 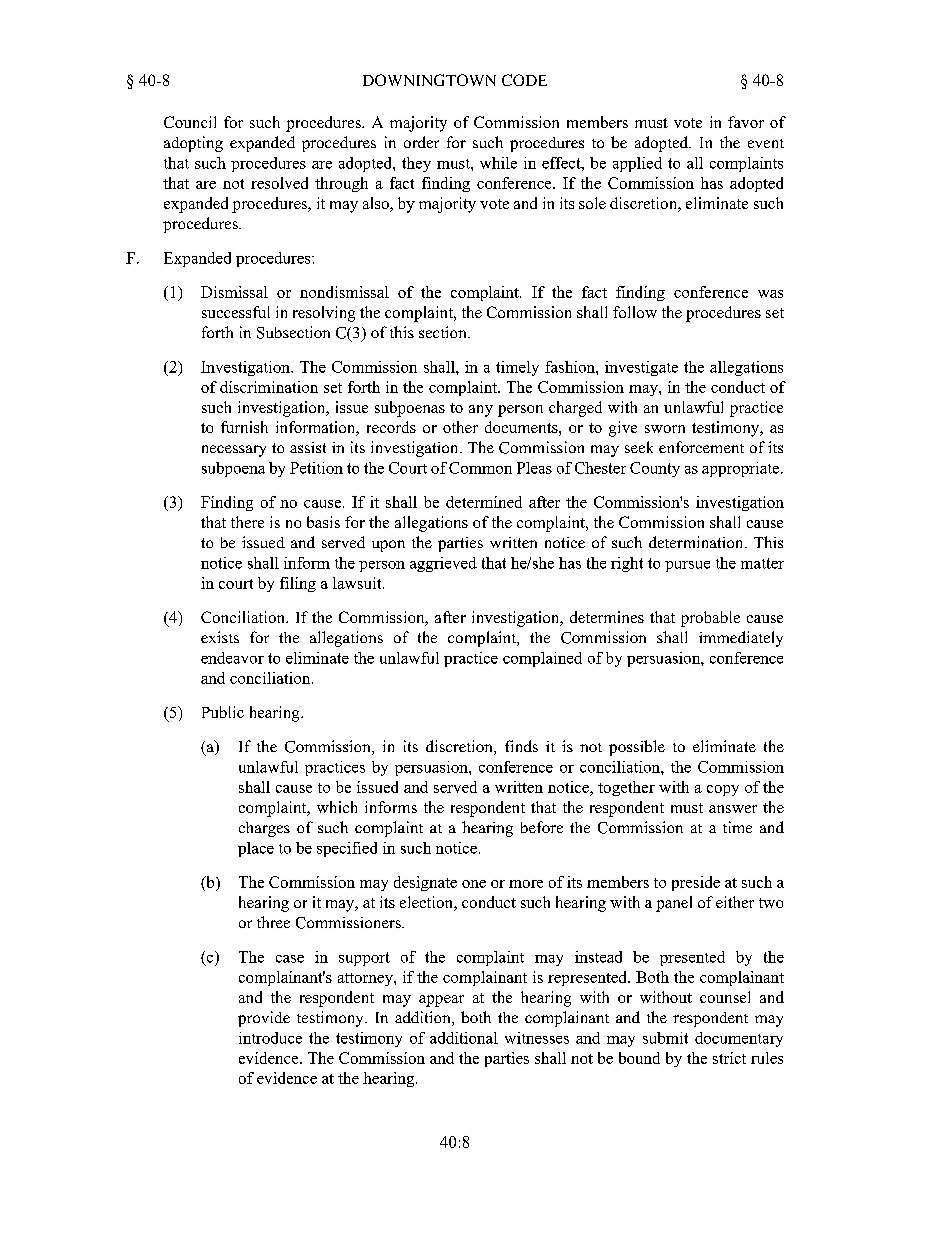 I want to click on enforcement, so click(x=701, y=447).
